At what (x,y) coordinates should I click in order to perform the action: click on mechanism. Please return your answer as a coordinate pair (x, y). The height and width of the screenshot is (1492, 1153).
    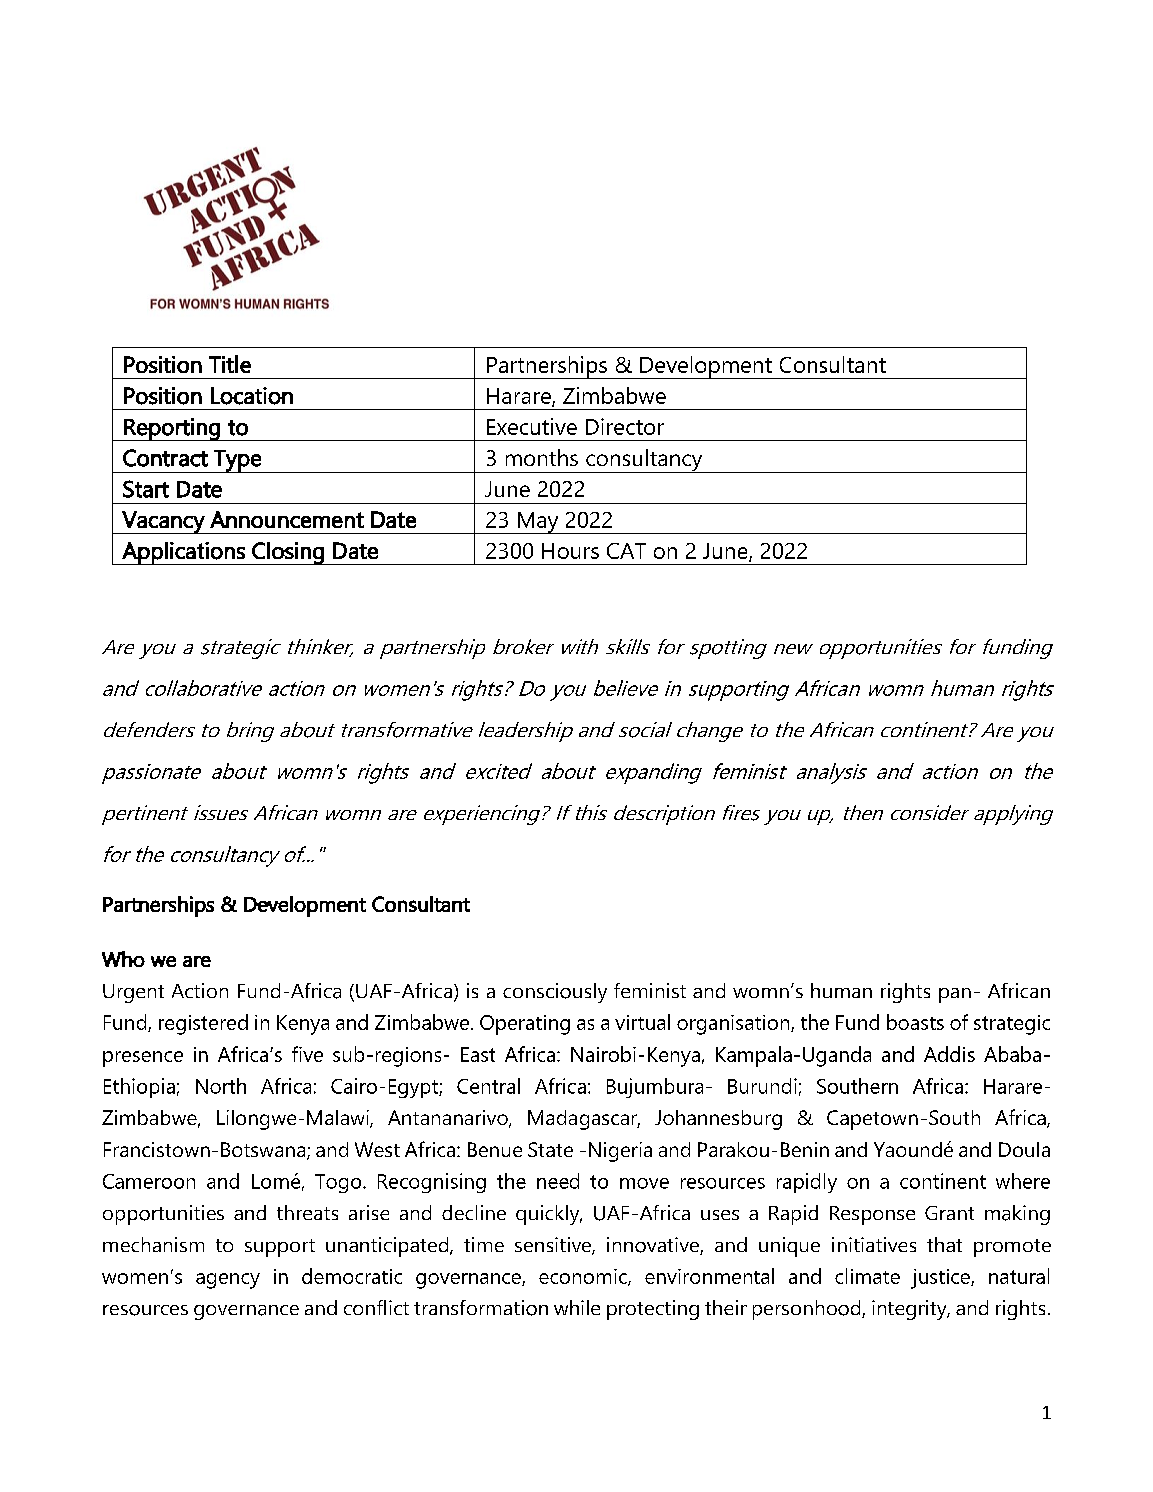
    Looking at the image, I should click on (153, 1244).
